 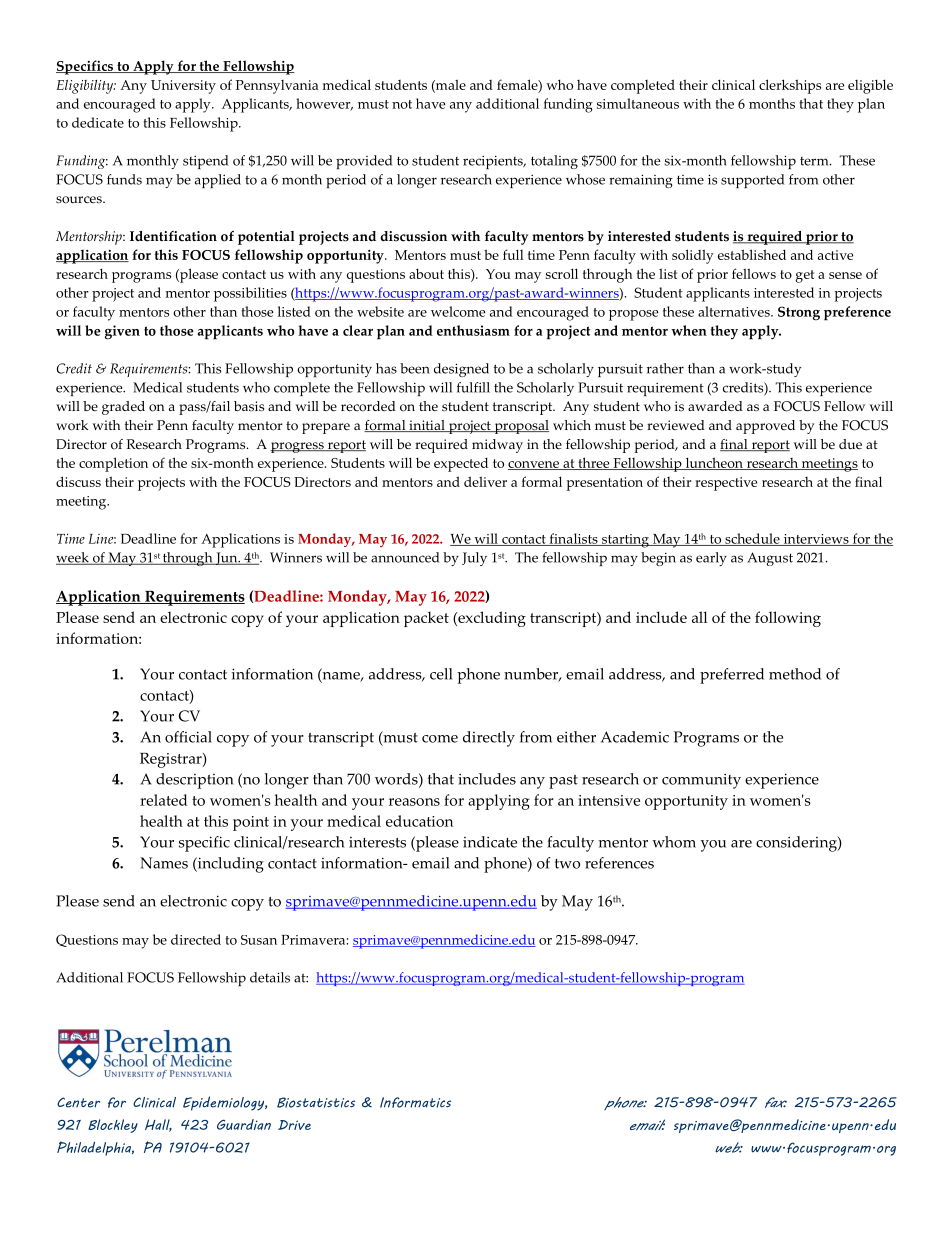 What do you see at coordinates (799, 313) in the image?
I see `Strong` at bounding box center [799, 313].
